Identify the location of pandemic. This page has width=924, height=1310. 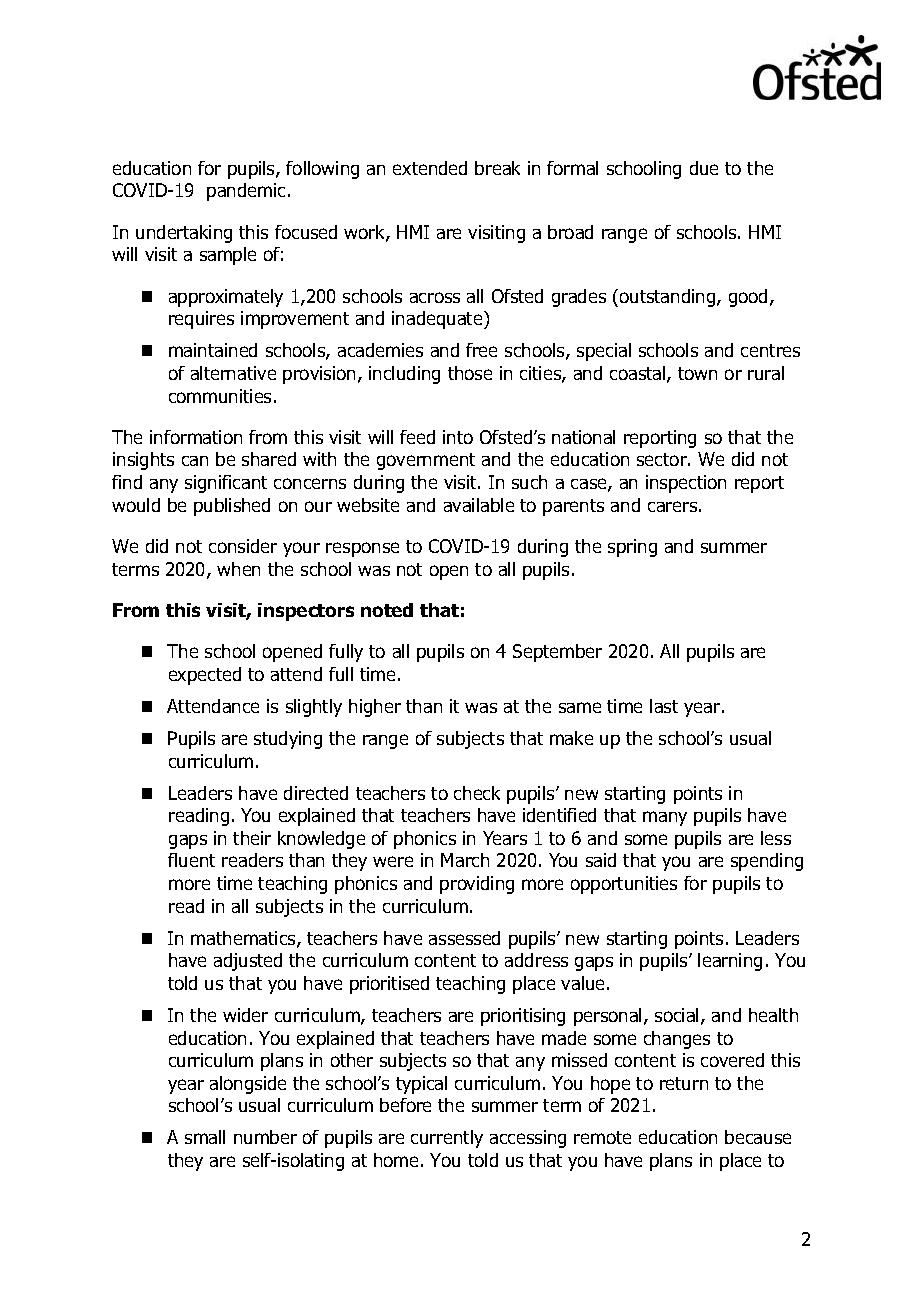
(246, 192).
